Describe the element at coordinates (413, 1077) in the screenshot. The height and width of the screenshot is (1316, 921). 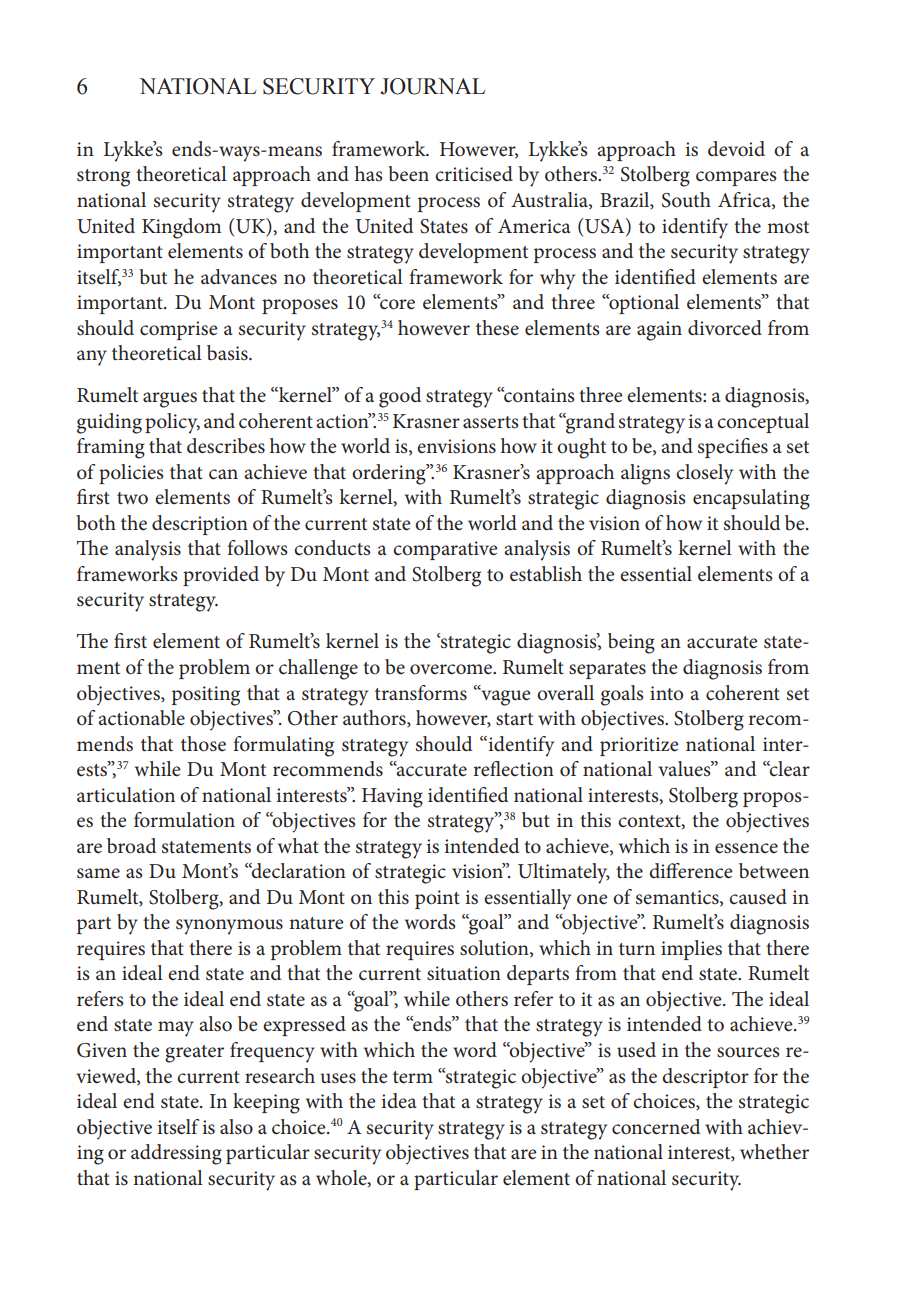
I see `term` at that location.
